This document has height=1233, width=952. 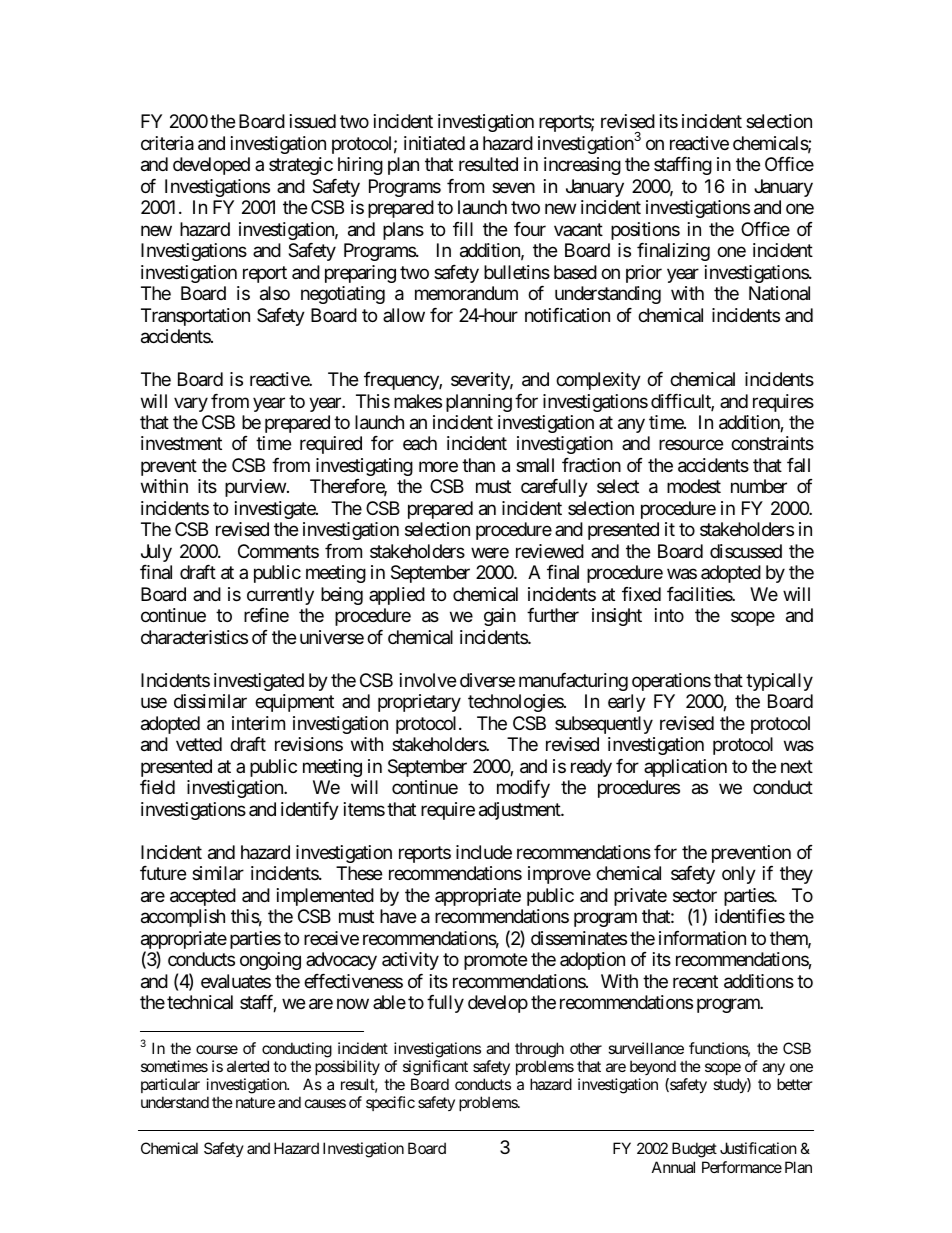 I want to click on modest, so click(x=694, y=486).
